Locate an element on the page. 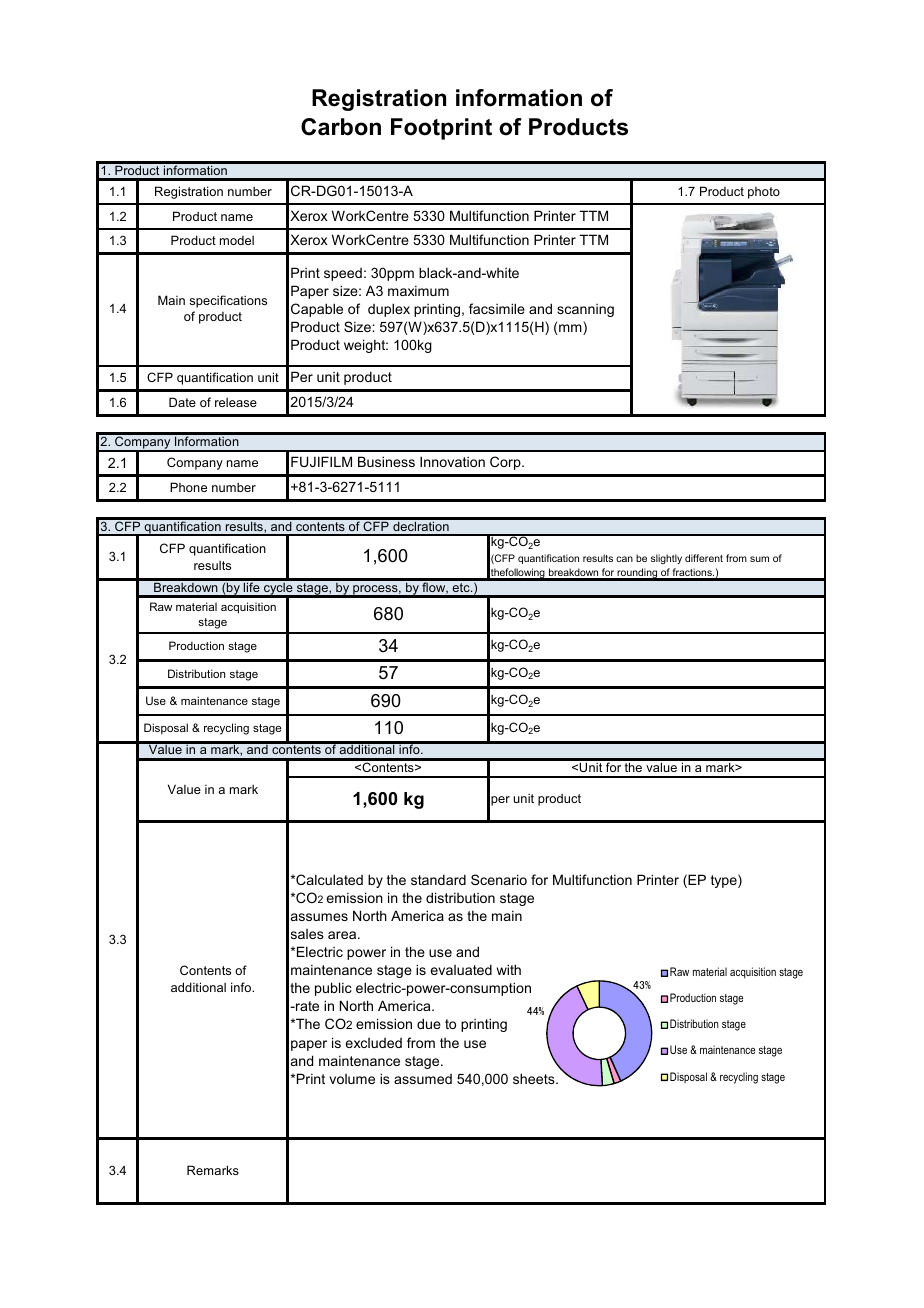  rate is located at coordinates (306, 1006).
